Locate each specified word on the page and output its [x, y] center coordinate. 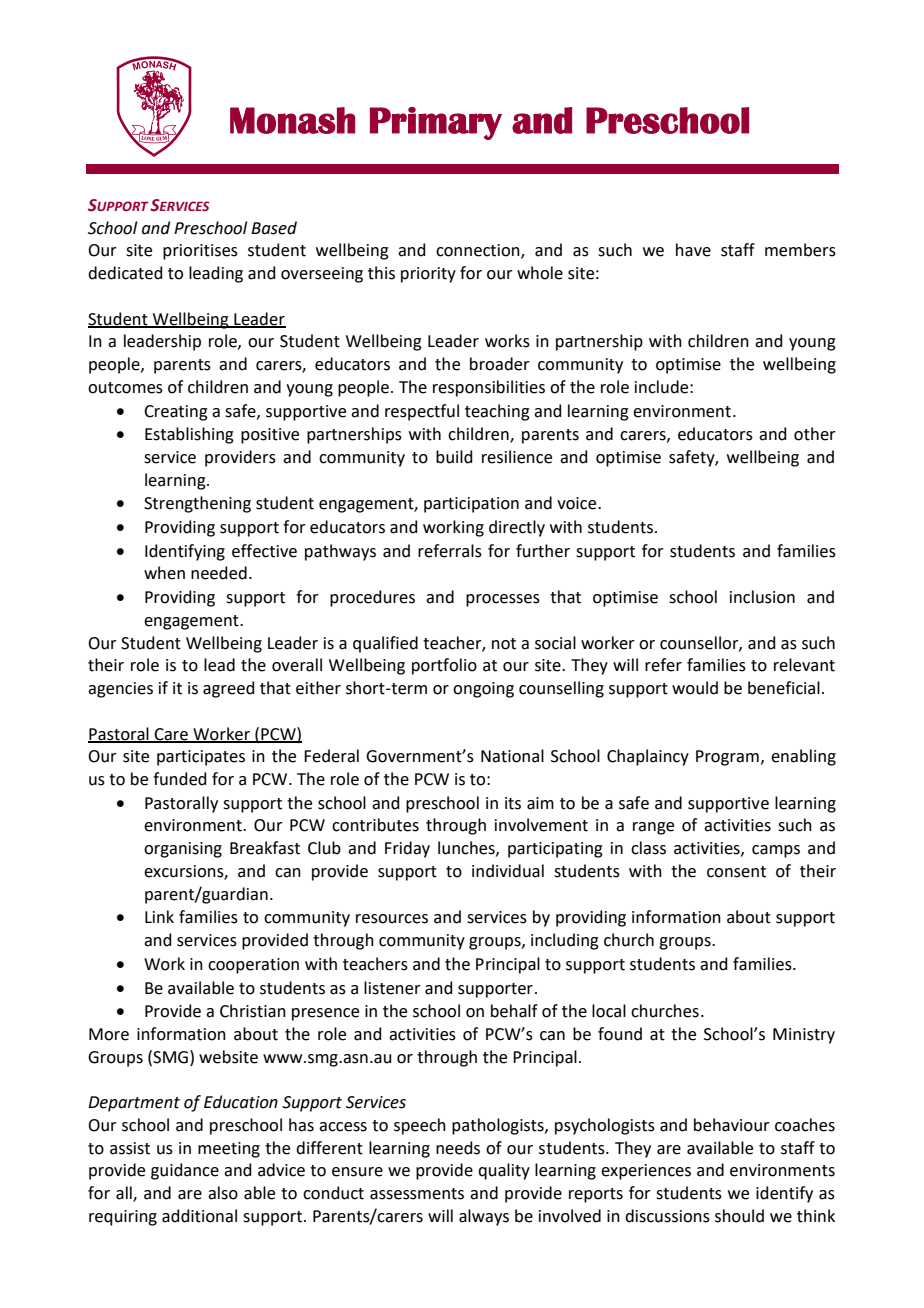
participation [471, 505]
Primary [436, 123]
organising [183, 850]
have [693, 250]
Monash [292, 120]
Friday [407, 849]
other [815, 434]
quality [504, 1171]
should [739, 1216]
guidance [185, 1171]
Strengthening [197, 504]
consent [736, 872]
